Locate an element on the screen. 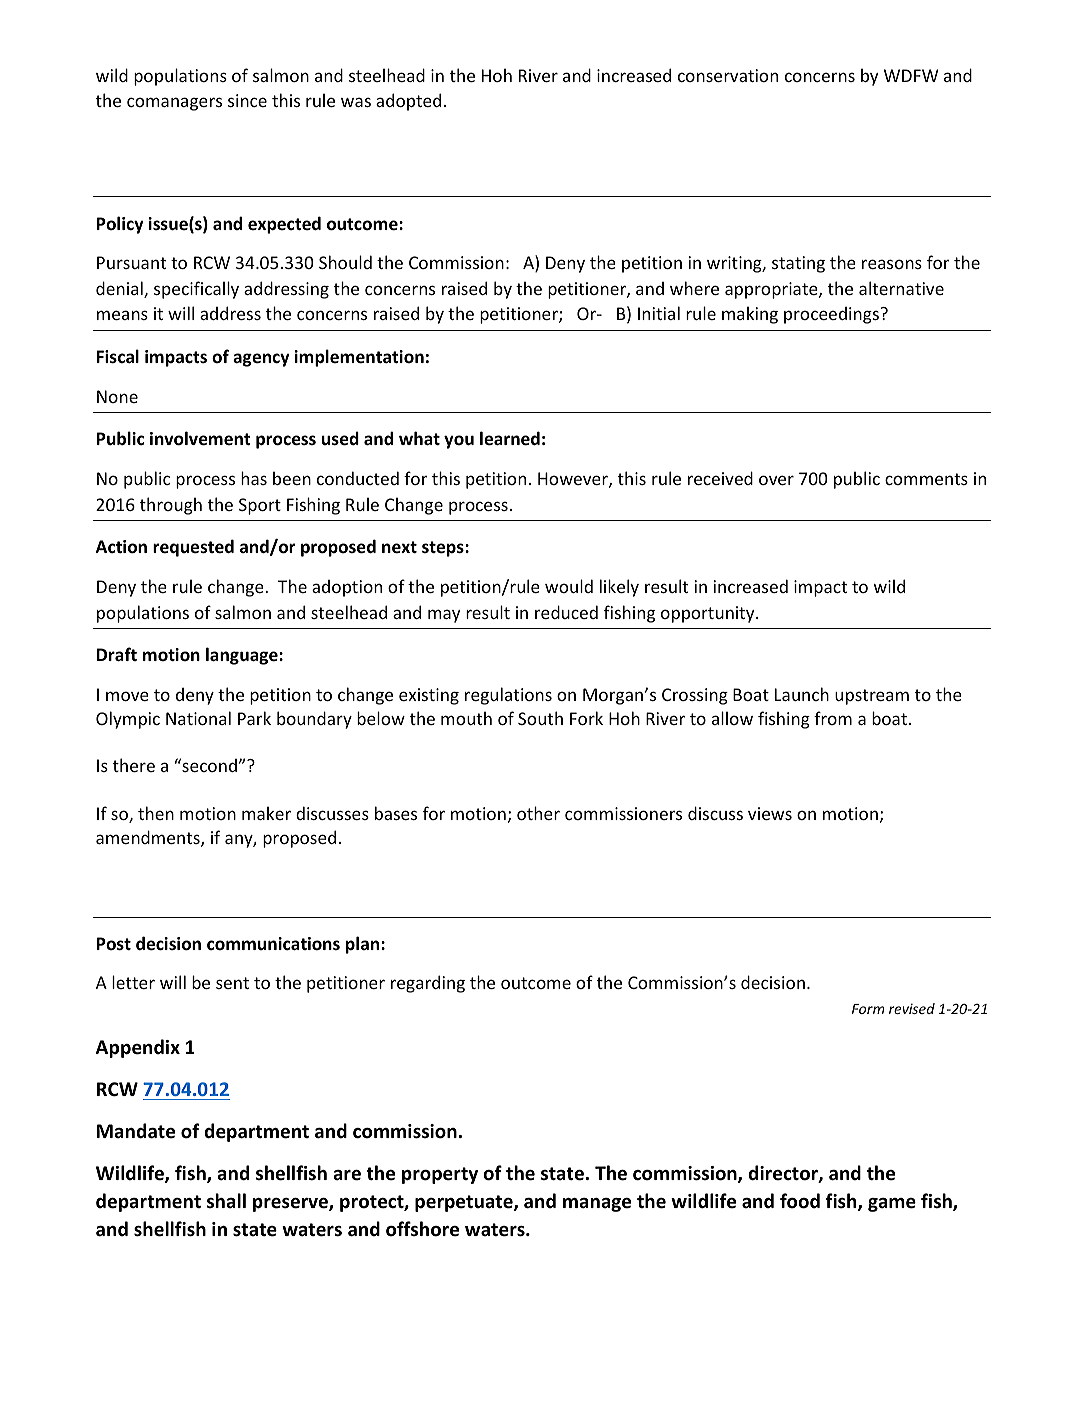 Image resolution: width=1084 pixels, height=1402 pixels. WDFW is located at coordinates (911, 75).
